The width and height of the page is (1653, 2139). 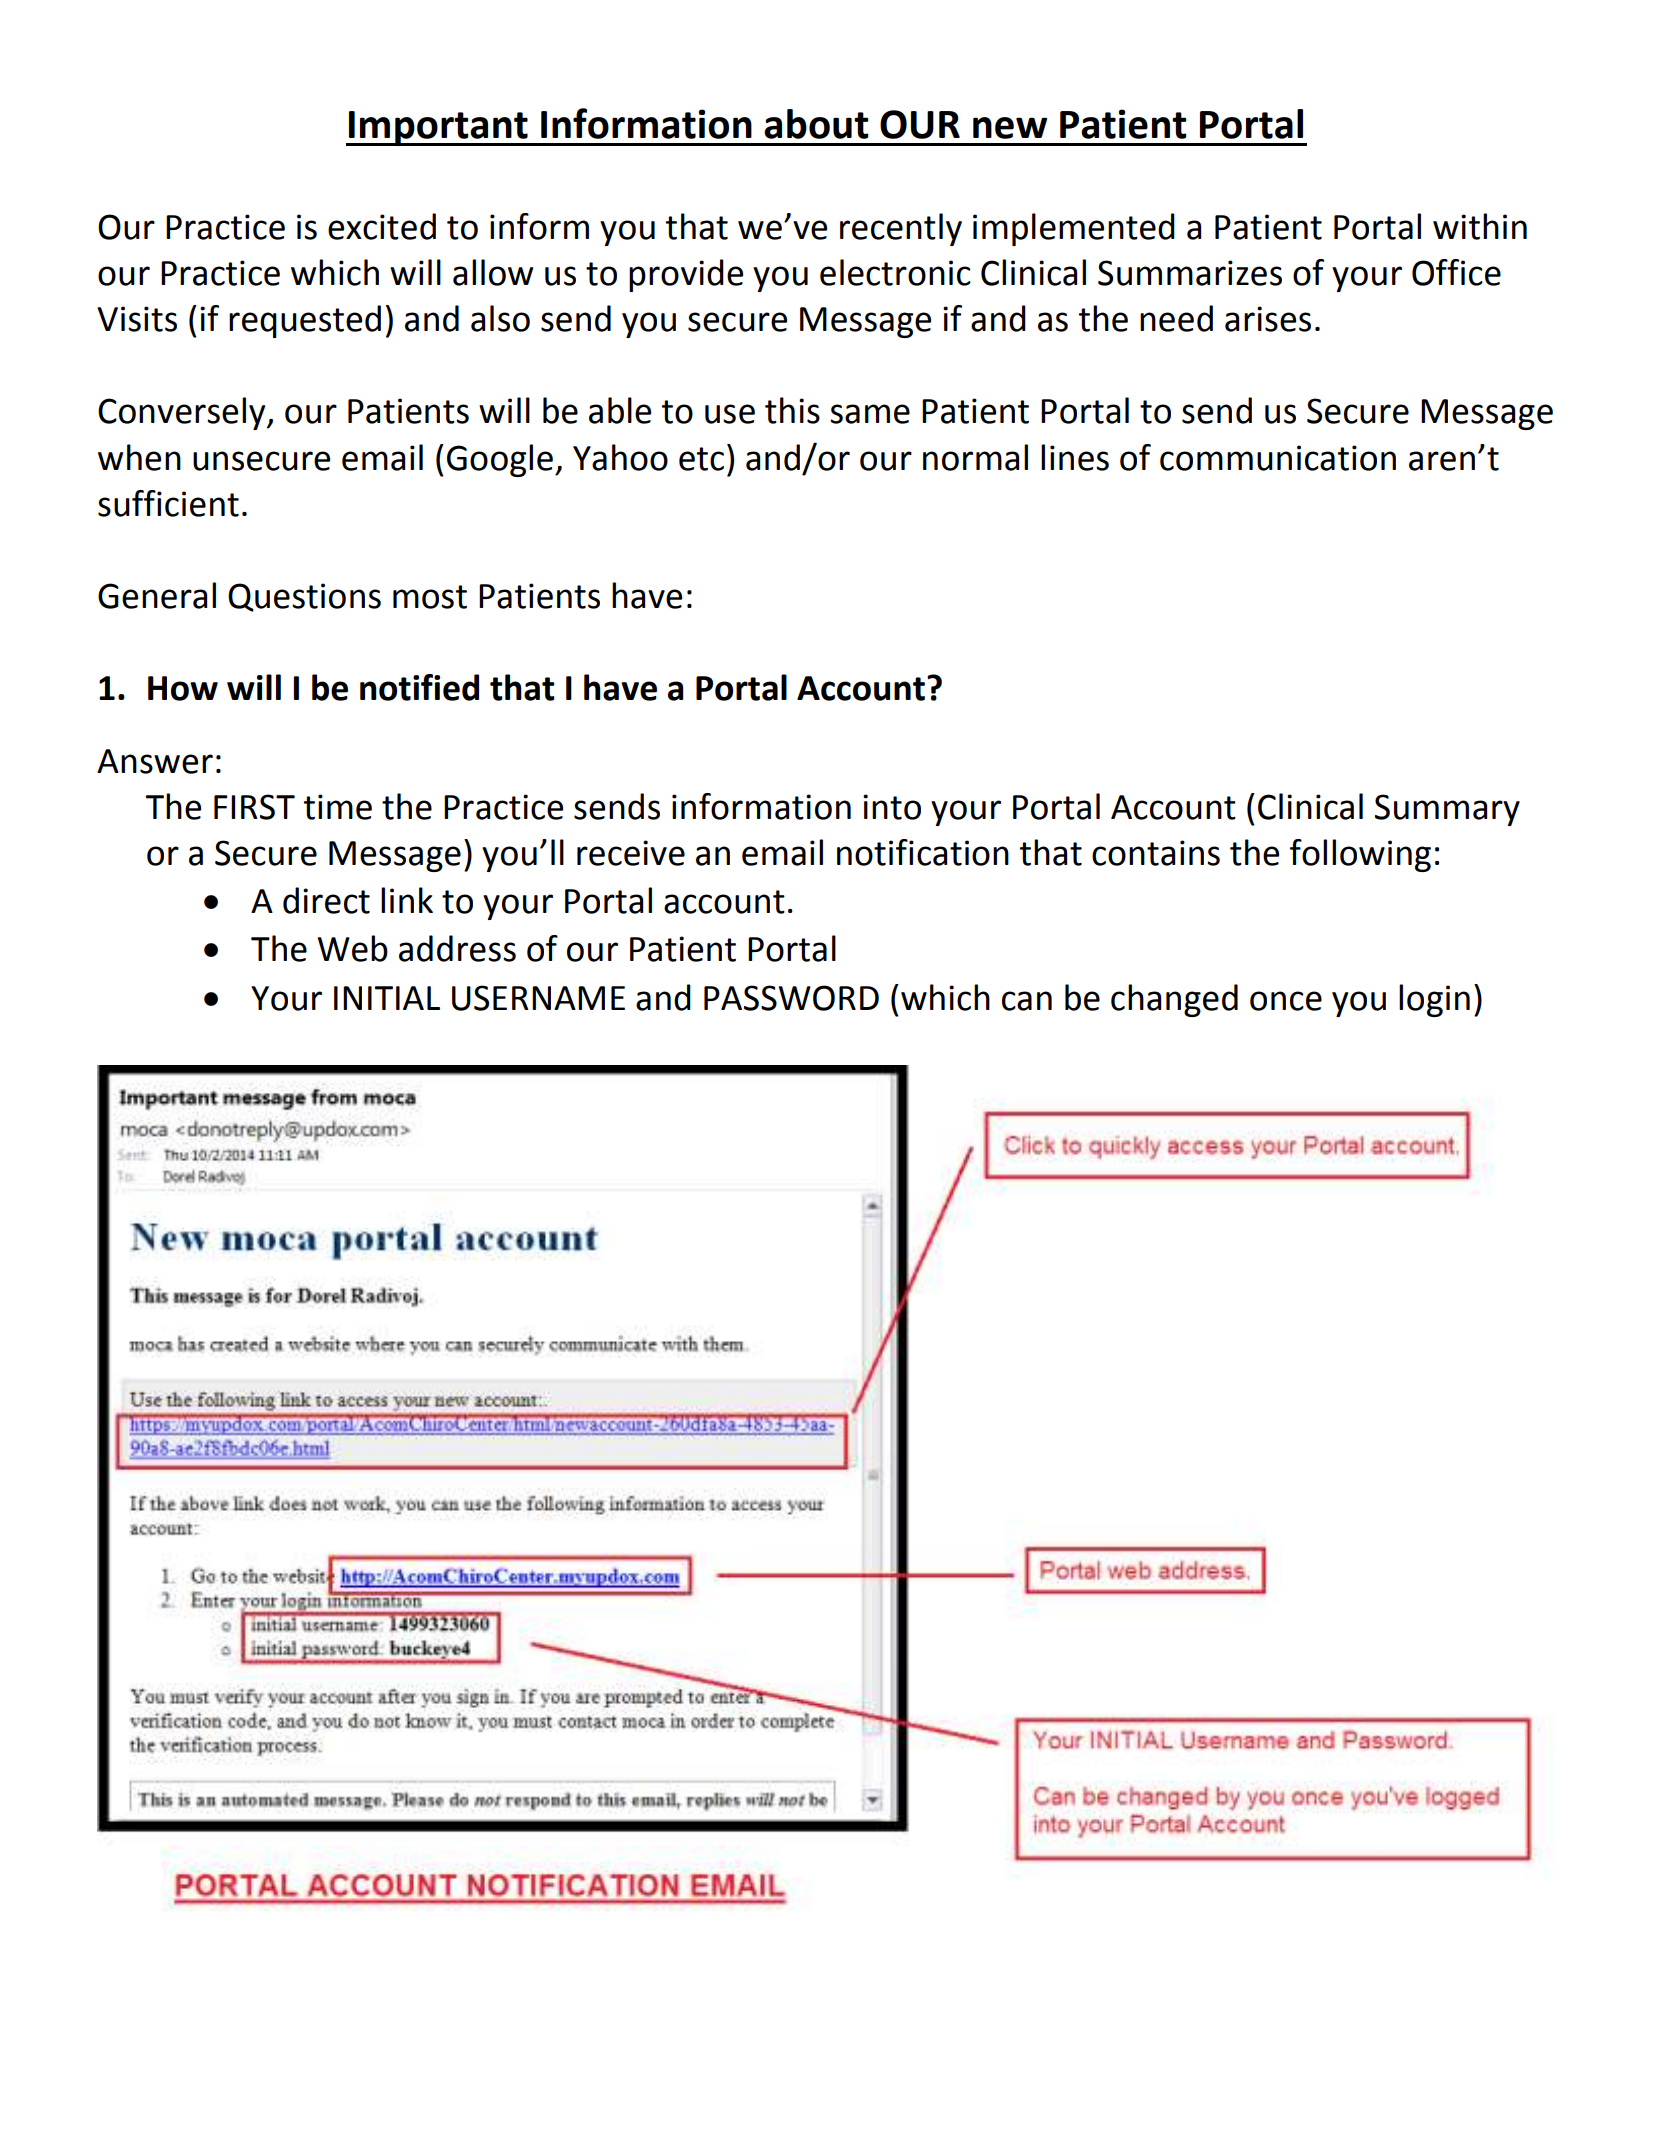 What do you see at coordinates (701, 459) in the page?
I see `etc` at bounding box center [701, 459].
